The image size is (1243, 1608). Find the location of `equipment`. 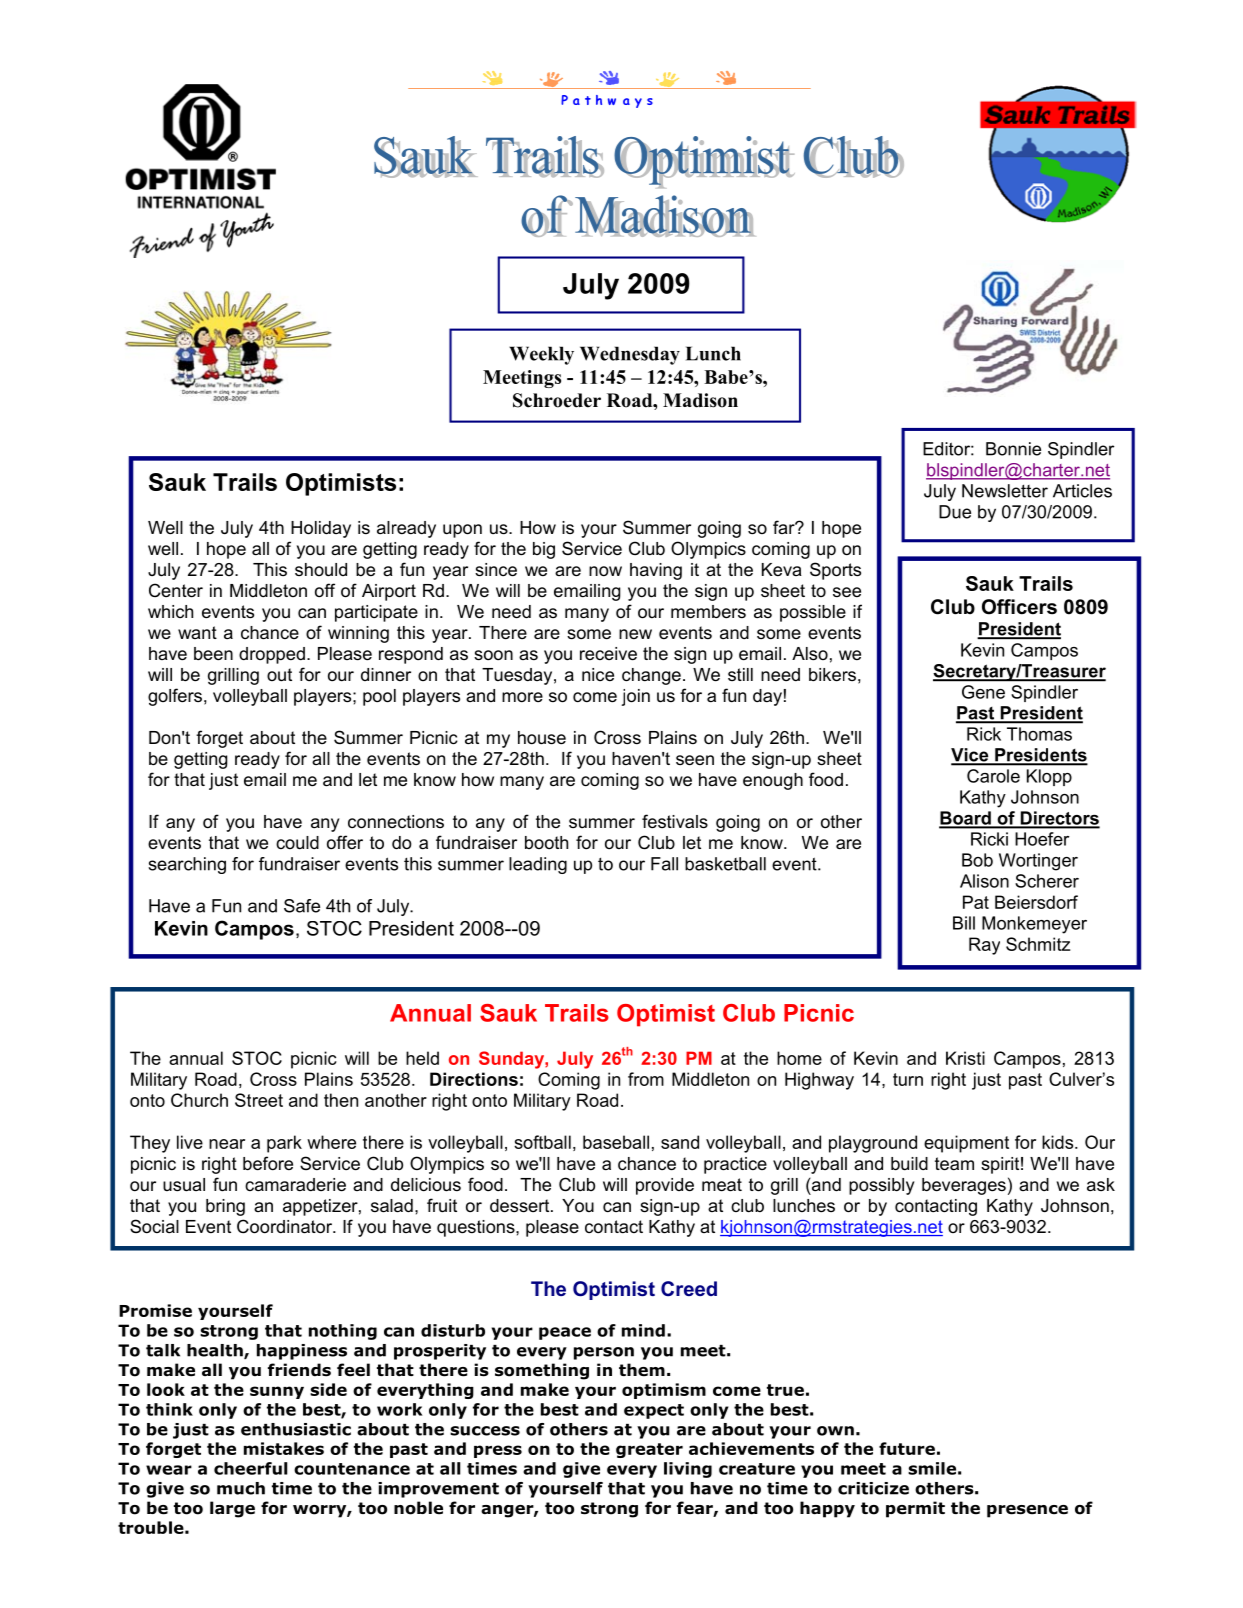

equipment is located at coordinates (966, 1144).
